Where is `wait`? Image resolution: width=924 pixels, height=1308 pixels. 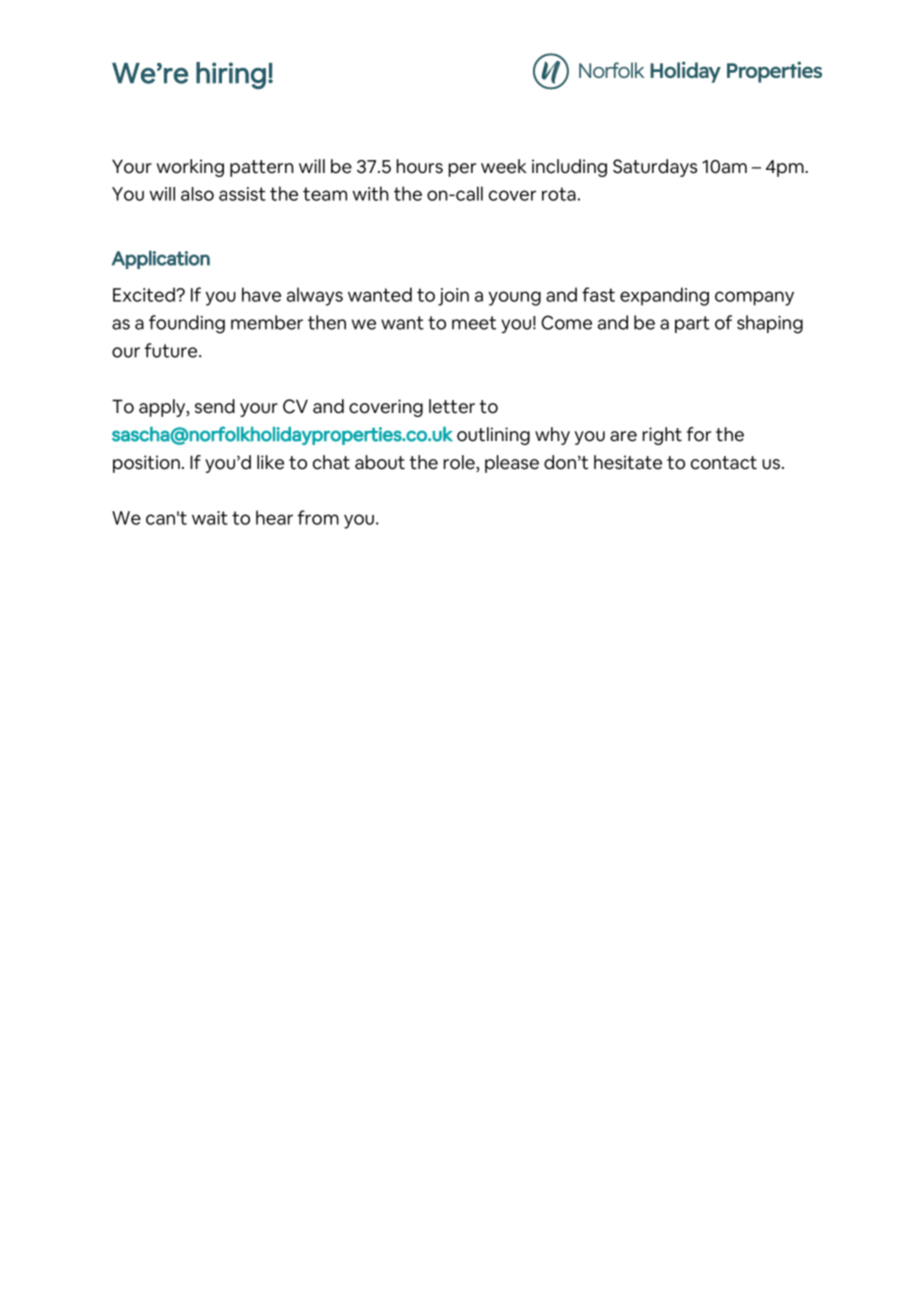
wait is located at coordinates (210, 518).
